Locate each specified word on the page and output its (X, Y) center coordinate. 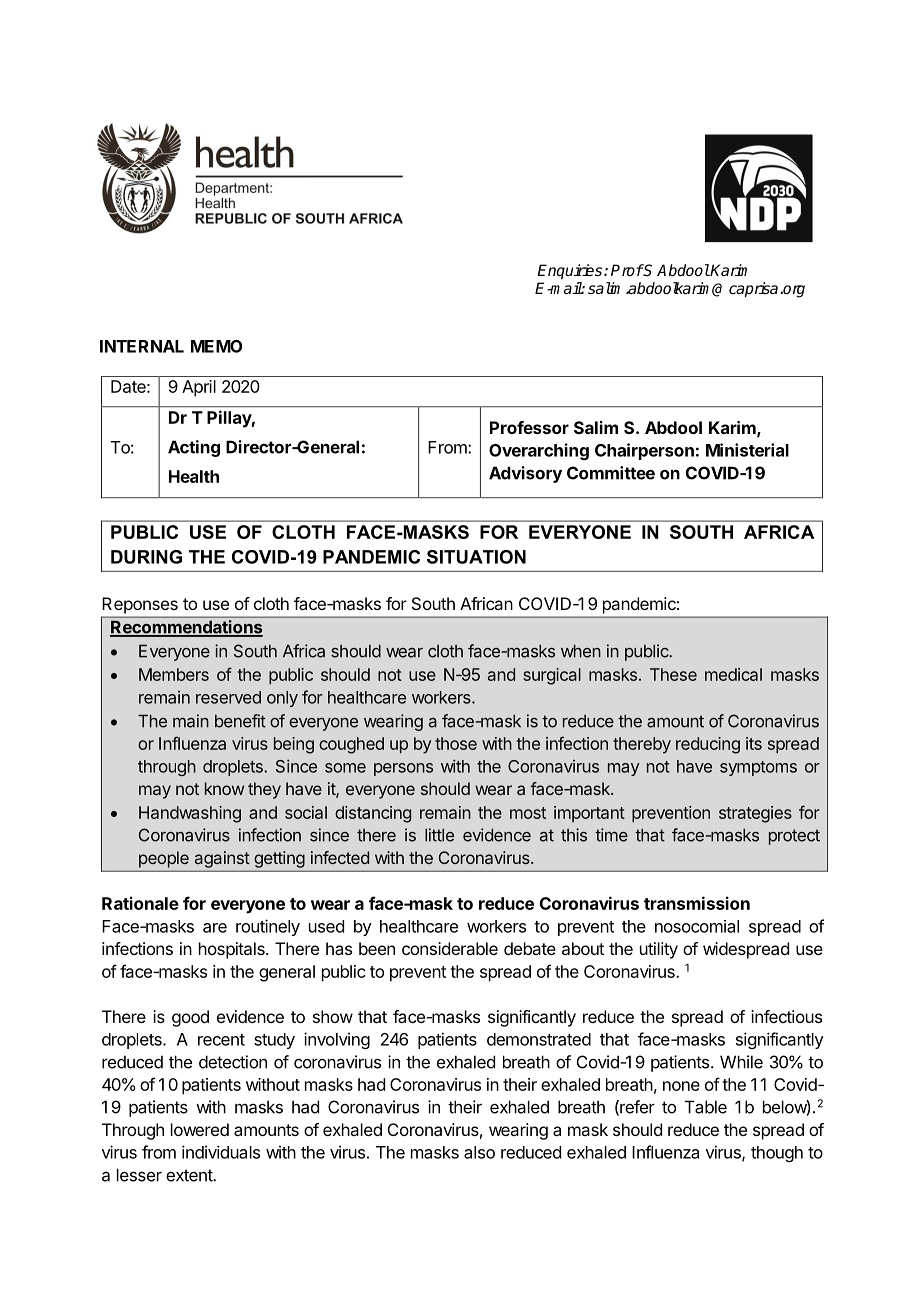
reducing (708, 745)
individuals (221, 1152)
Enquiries (571, 272)
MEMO (216, 346)
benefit (240, 721)
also (479, 1152)
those (456, 743)
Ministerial (747, 450)
